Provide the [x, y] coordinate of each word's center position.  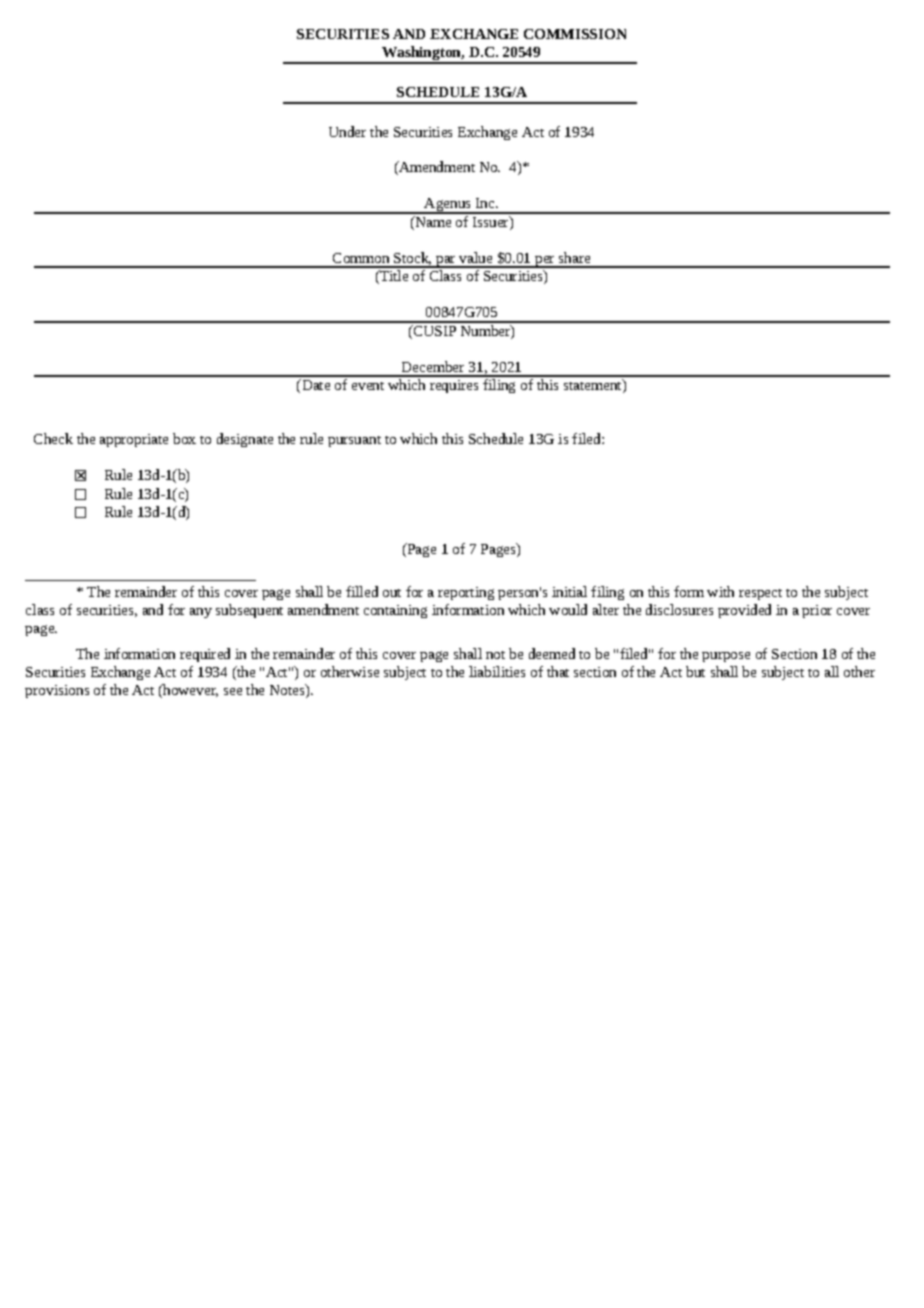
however [189, 690]
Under [347, 131]
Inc [486, 203]
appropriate [134, 440]
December [433, 366]
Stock [412, 258]
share [574, 257]
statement [594, 386]
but [695, 671]
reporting [466, 593]
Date [315, 384]
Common [361, 258]
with [720, 591]
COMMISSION [575, 34]
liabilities [497, 671]
